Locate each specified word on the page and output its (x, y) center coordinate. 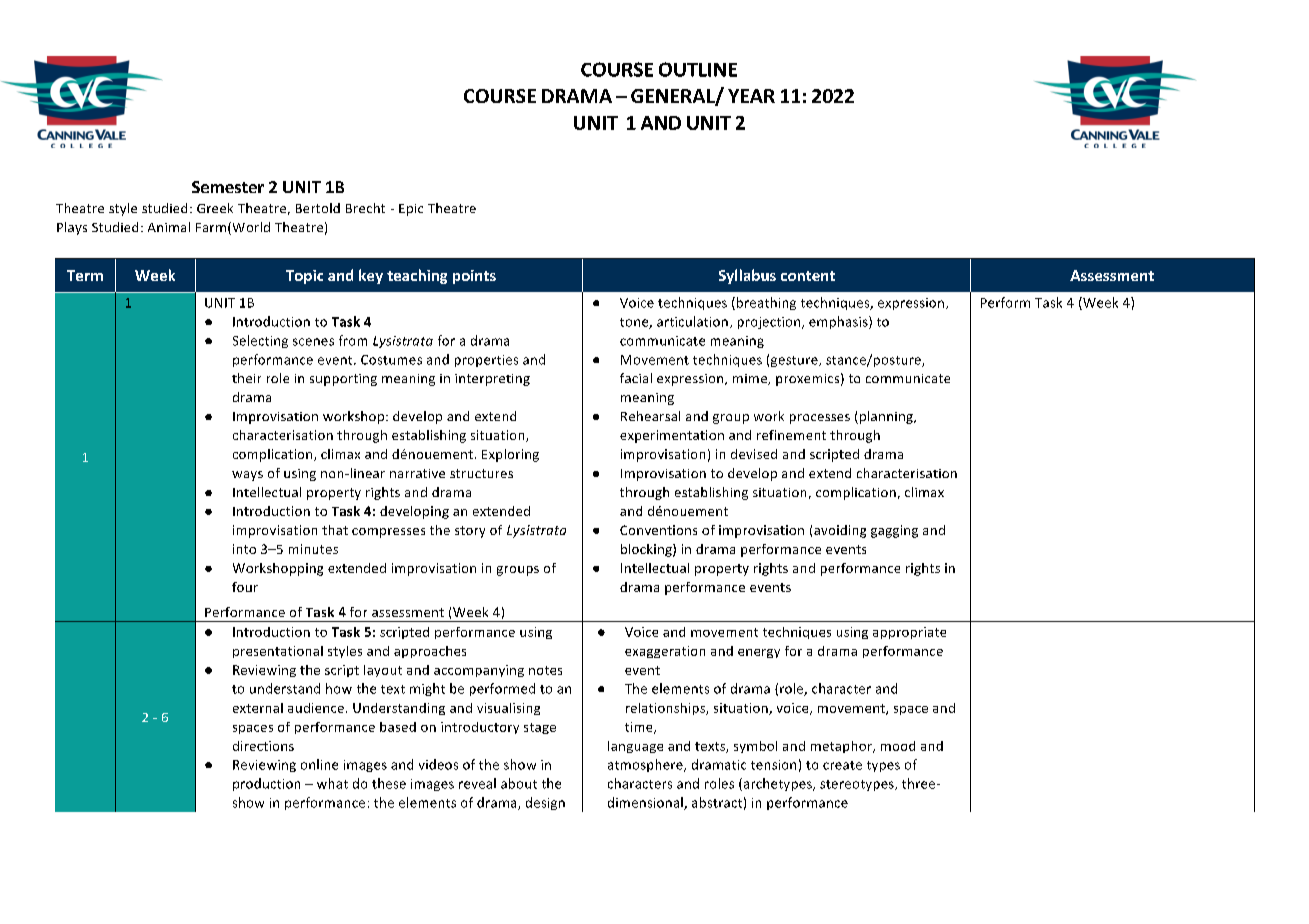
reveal (477, 783)
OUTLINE (698, 69)
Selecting (260, 341)
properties (486, 361)
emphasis (839, 322)
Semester (228, 187)
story (470, 532)
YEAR (751, 96)
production (266, 784)
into (244, 549)
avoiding (840, 531)
